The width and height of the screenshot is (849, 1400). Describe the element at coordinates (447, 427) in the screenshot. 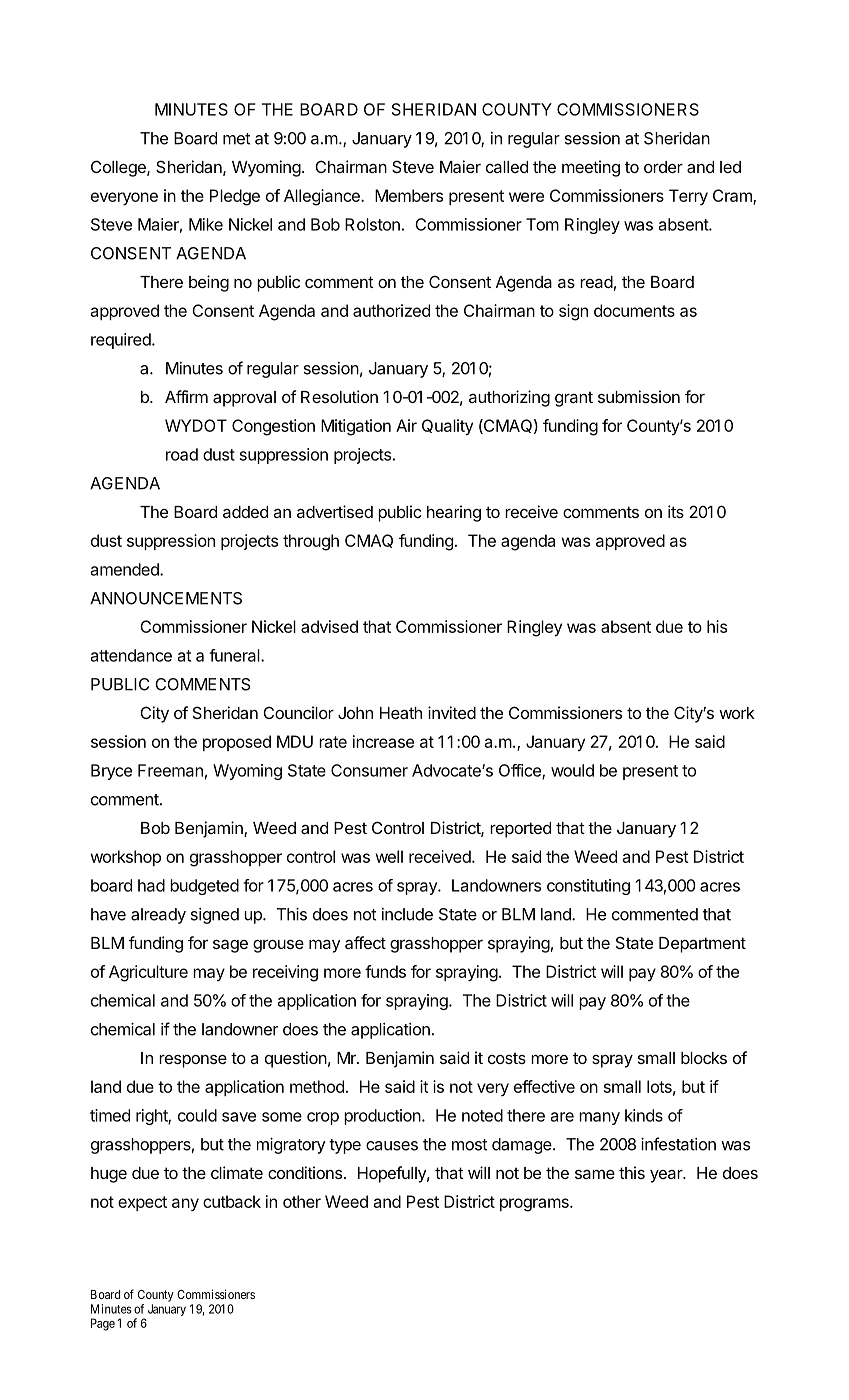

I see `Quality` at that location.
